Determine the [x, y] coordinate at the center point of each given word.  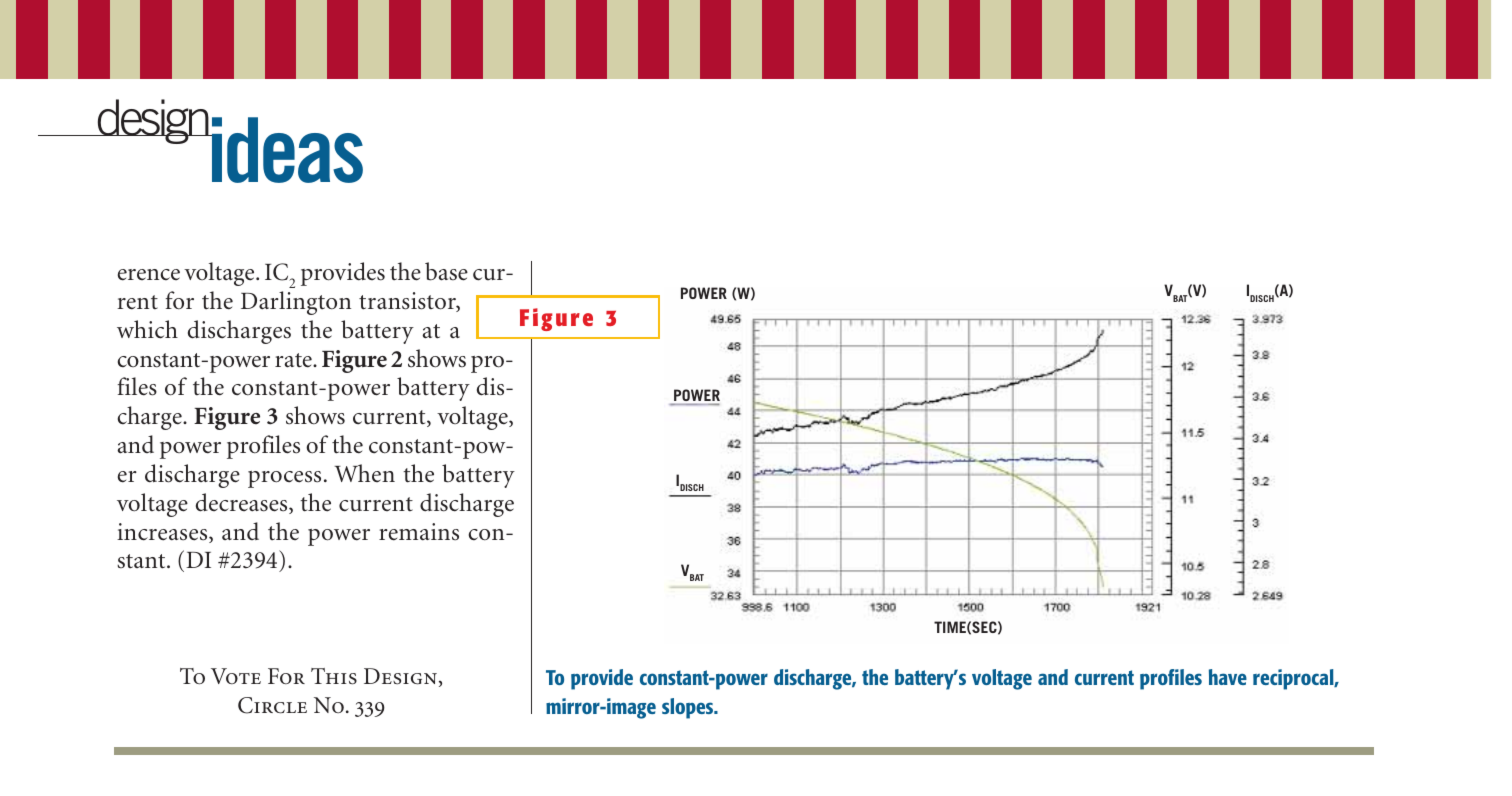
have [1228, 677]
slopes [689, 708]
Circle [272, 705]
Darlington [296, 303]
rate [294, 360]
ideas [286, 150]
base [446, 271]
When [365, 473]
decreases [243, 503]
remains [419, 532]
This [334, 676]
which [147, 329]
